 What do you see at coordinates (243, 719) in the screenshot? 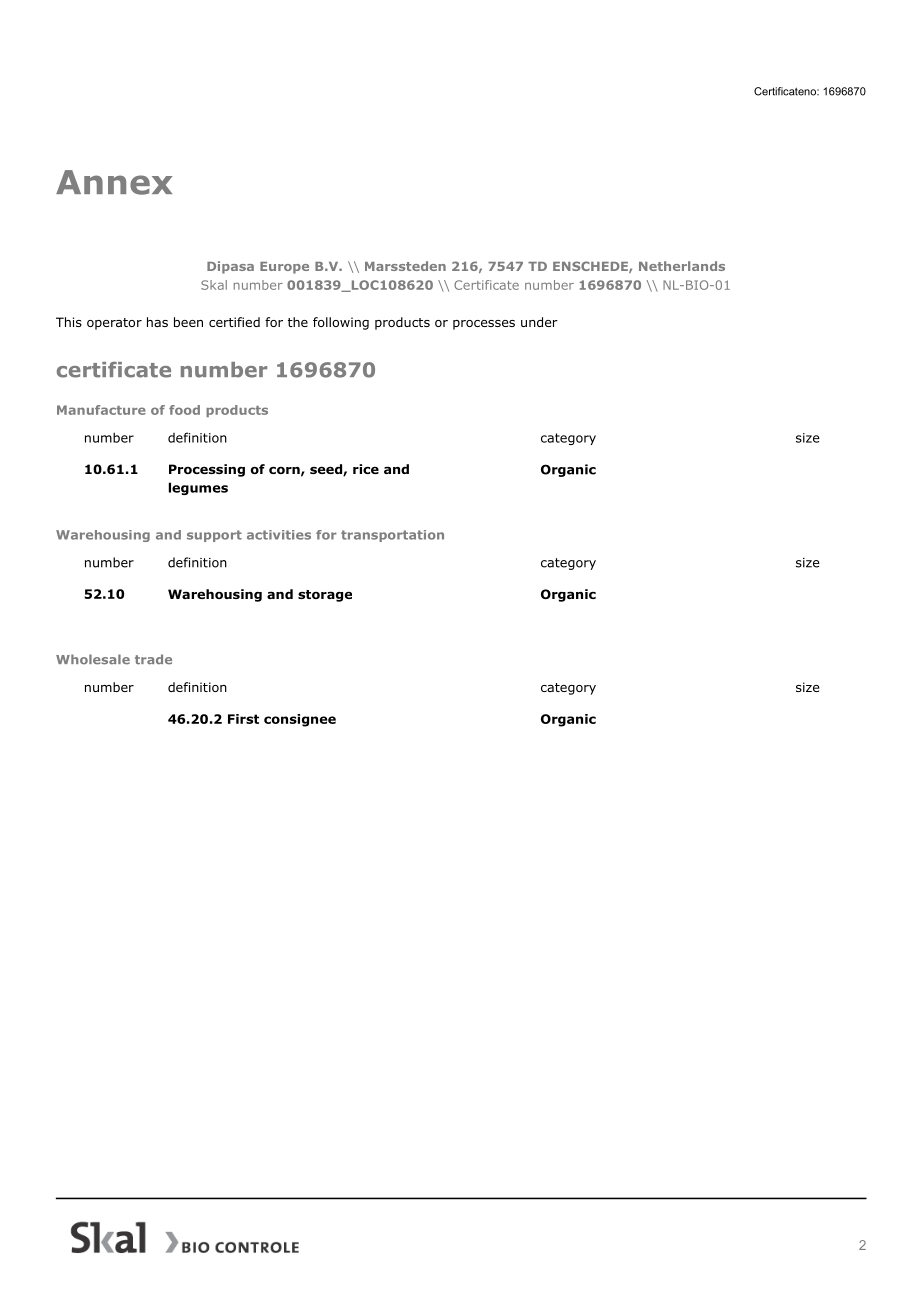
I see `First` at bounding box center [243, 719].
